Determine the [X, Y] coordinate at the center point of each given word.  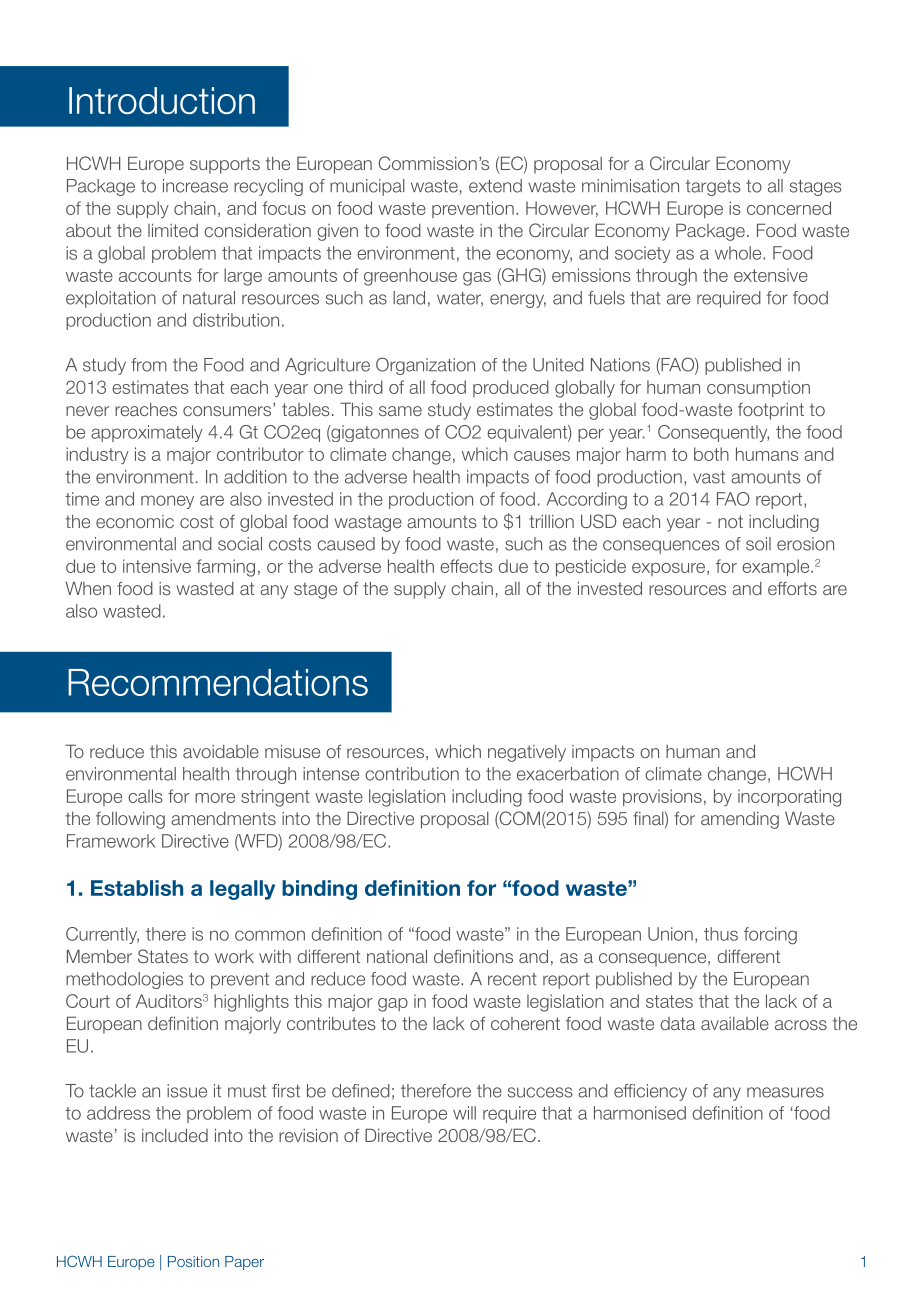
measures [785, 1092]
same [400, 411]
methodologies [124, 980]
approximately [147, 433]
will [464, 1113]
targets [713, 188]
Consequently [713, 433]
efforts [792, 588]
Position [193, 1261]
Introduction [162, 100]
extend [495, 186]
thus [721, 934]
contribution [412, 774]
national [397, 956]
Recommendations [218, 682]
